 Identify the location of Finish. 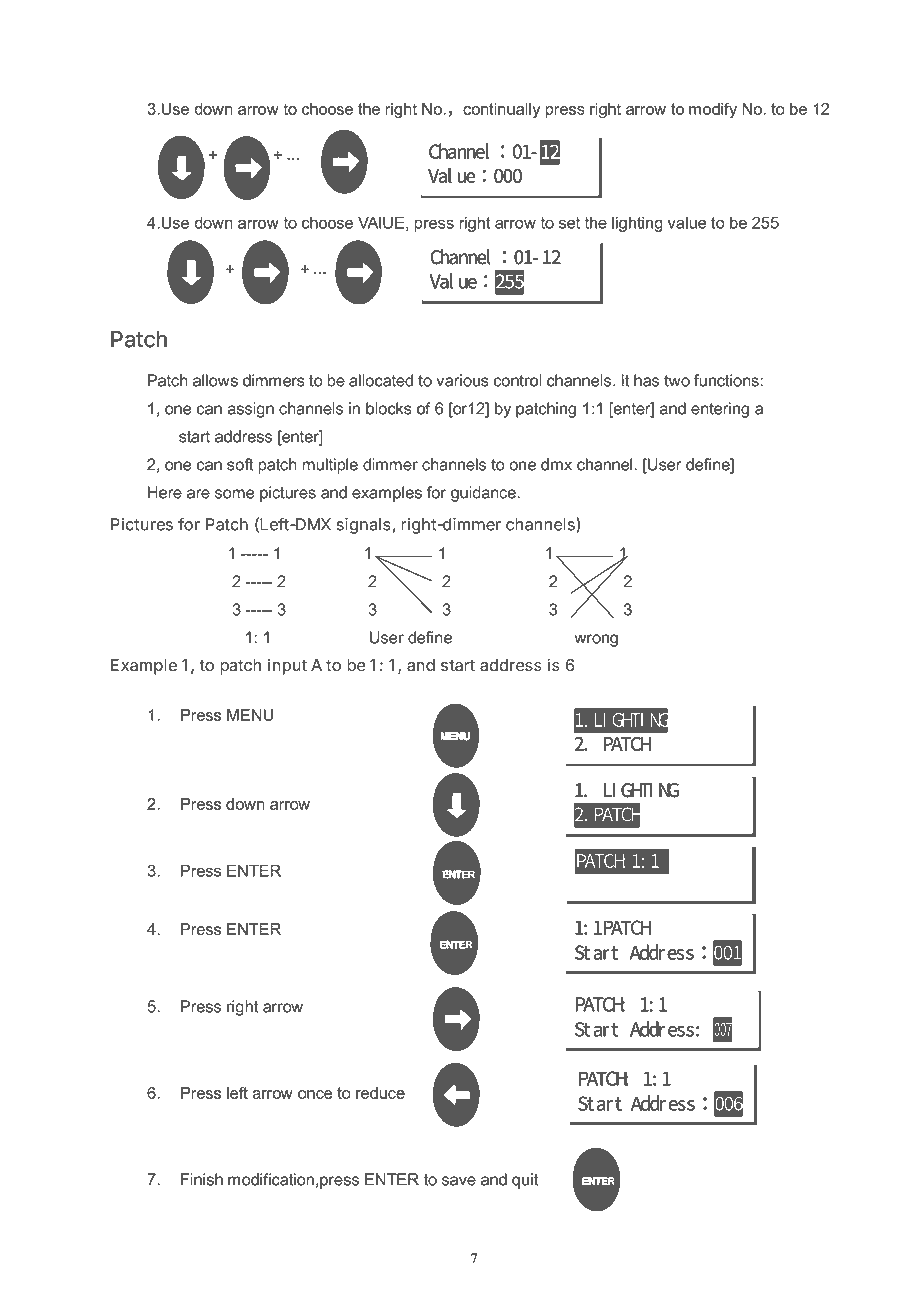
(202, 1179).
